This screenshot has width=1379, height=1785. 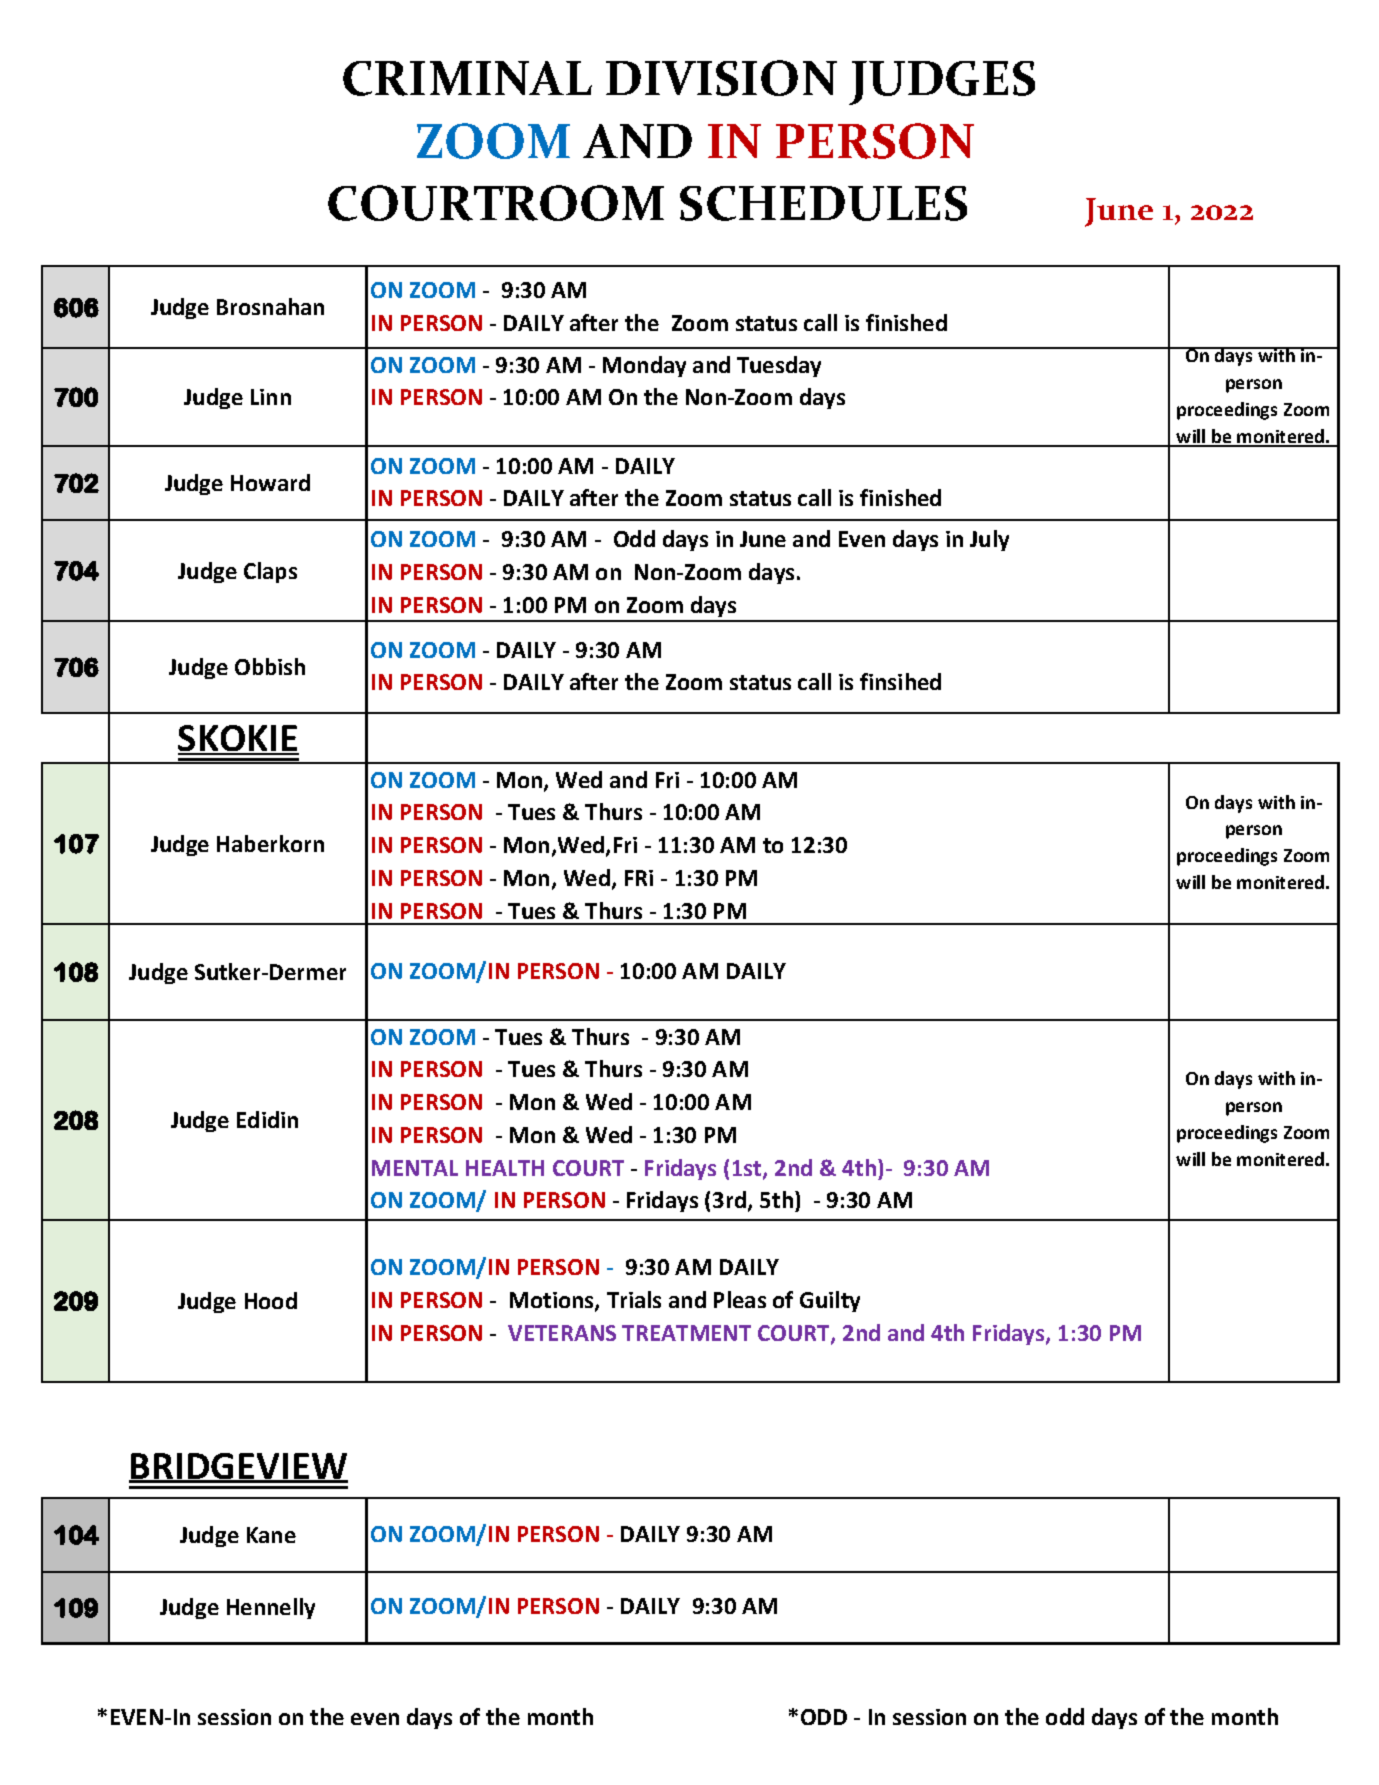 What do you see at coordinates (467, 78) in the screenshot?
I see `CRIMINAL` at bounding box center [467, 78].
